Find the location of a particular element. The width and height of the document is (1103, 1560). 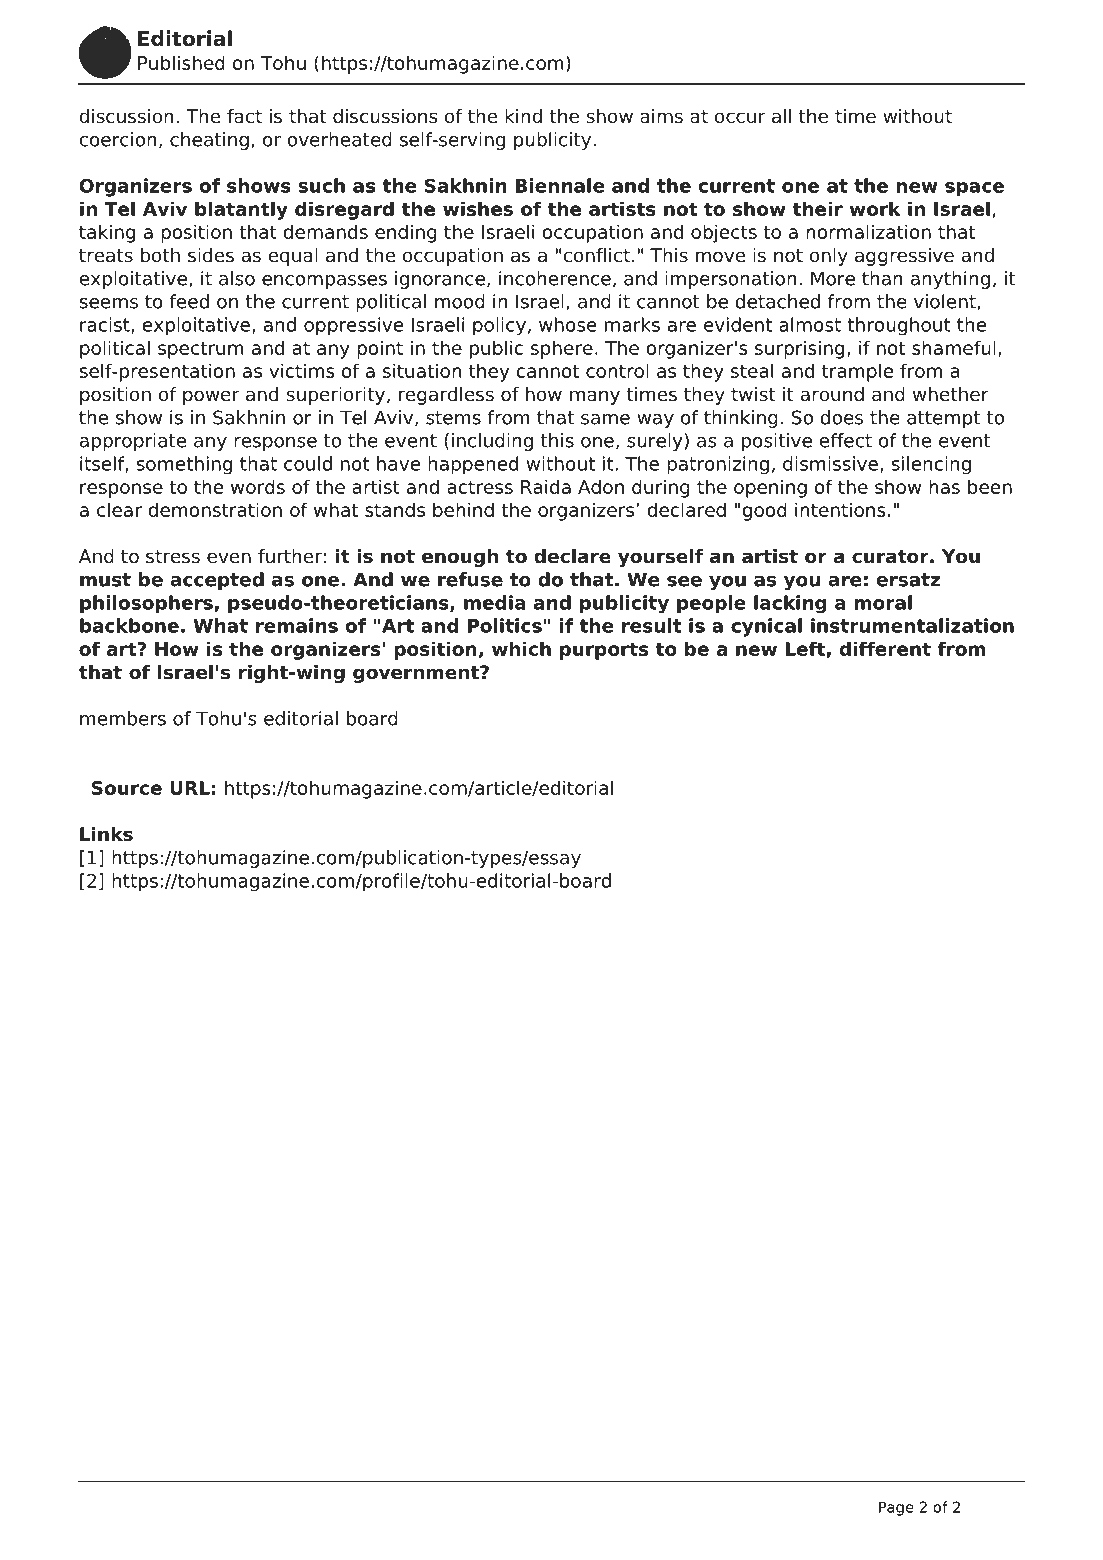

fact is located at coordinates (244, 116).
